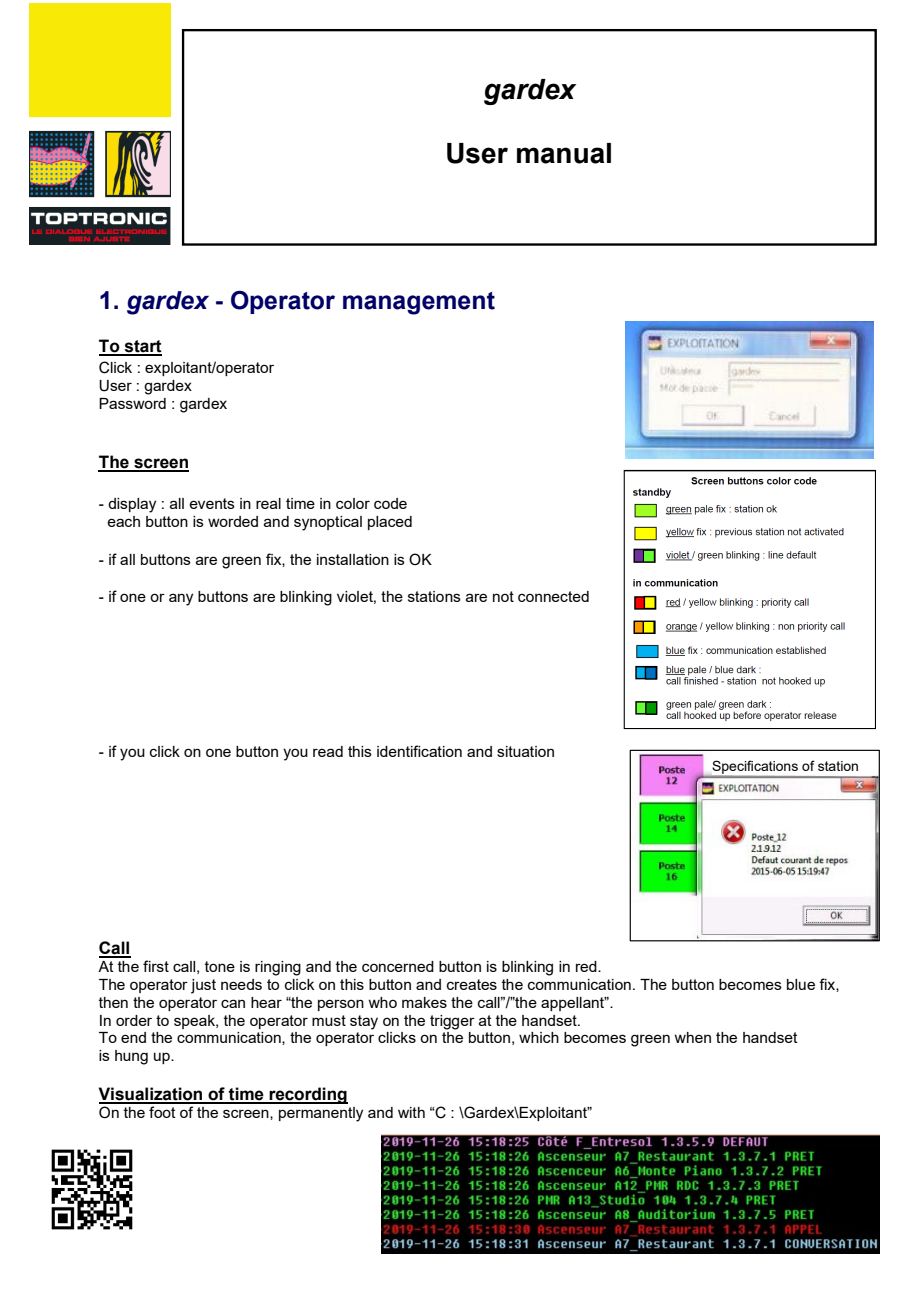  Describe the element at coordinates (390, 503) in the screenshot. I see `code` at that location.
